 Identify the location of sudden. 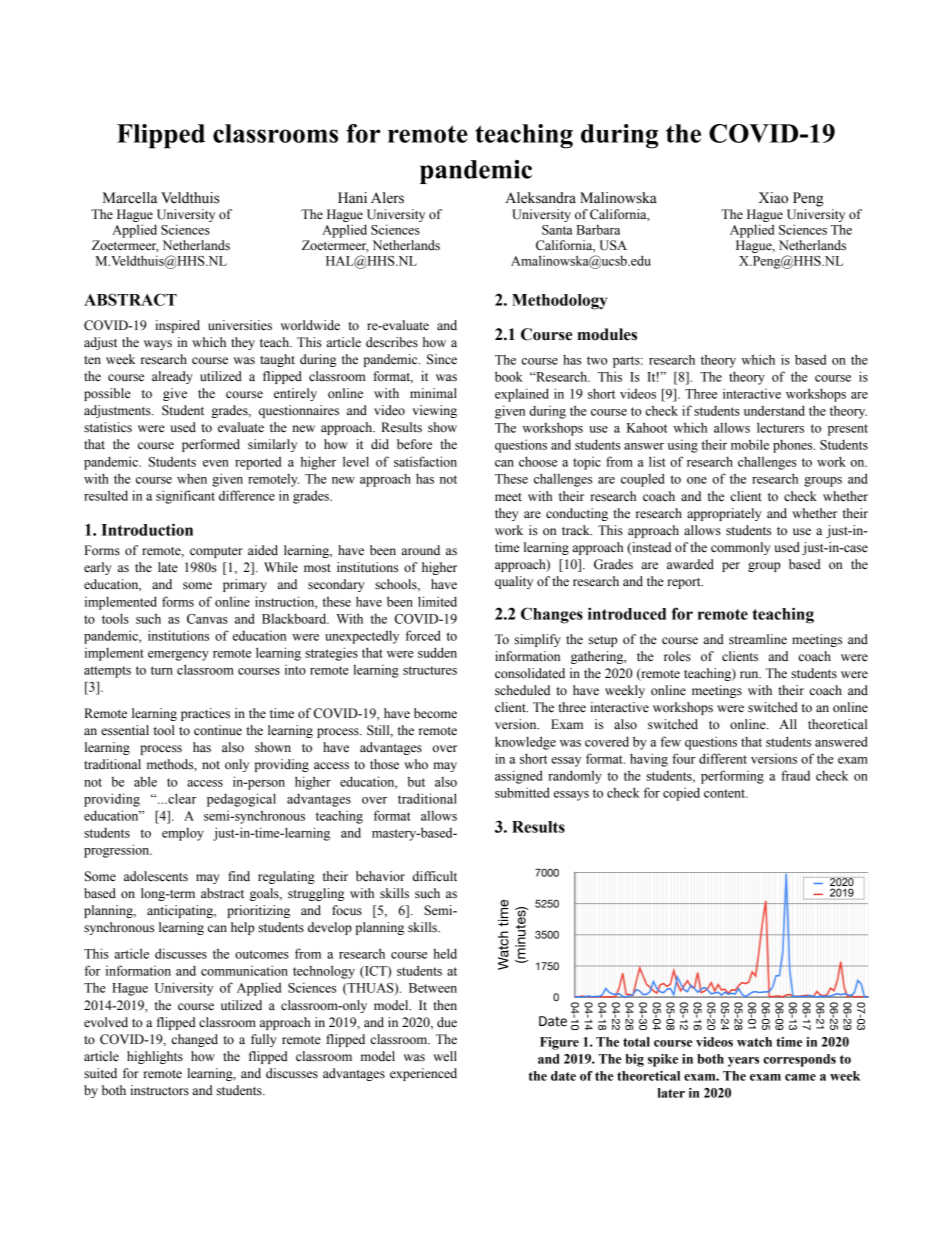
(437, 652).
